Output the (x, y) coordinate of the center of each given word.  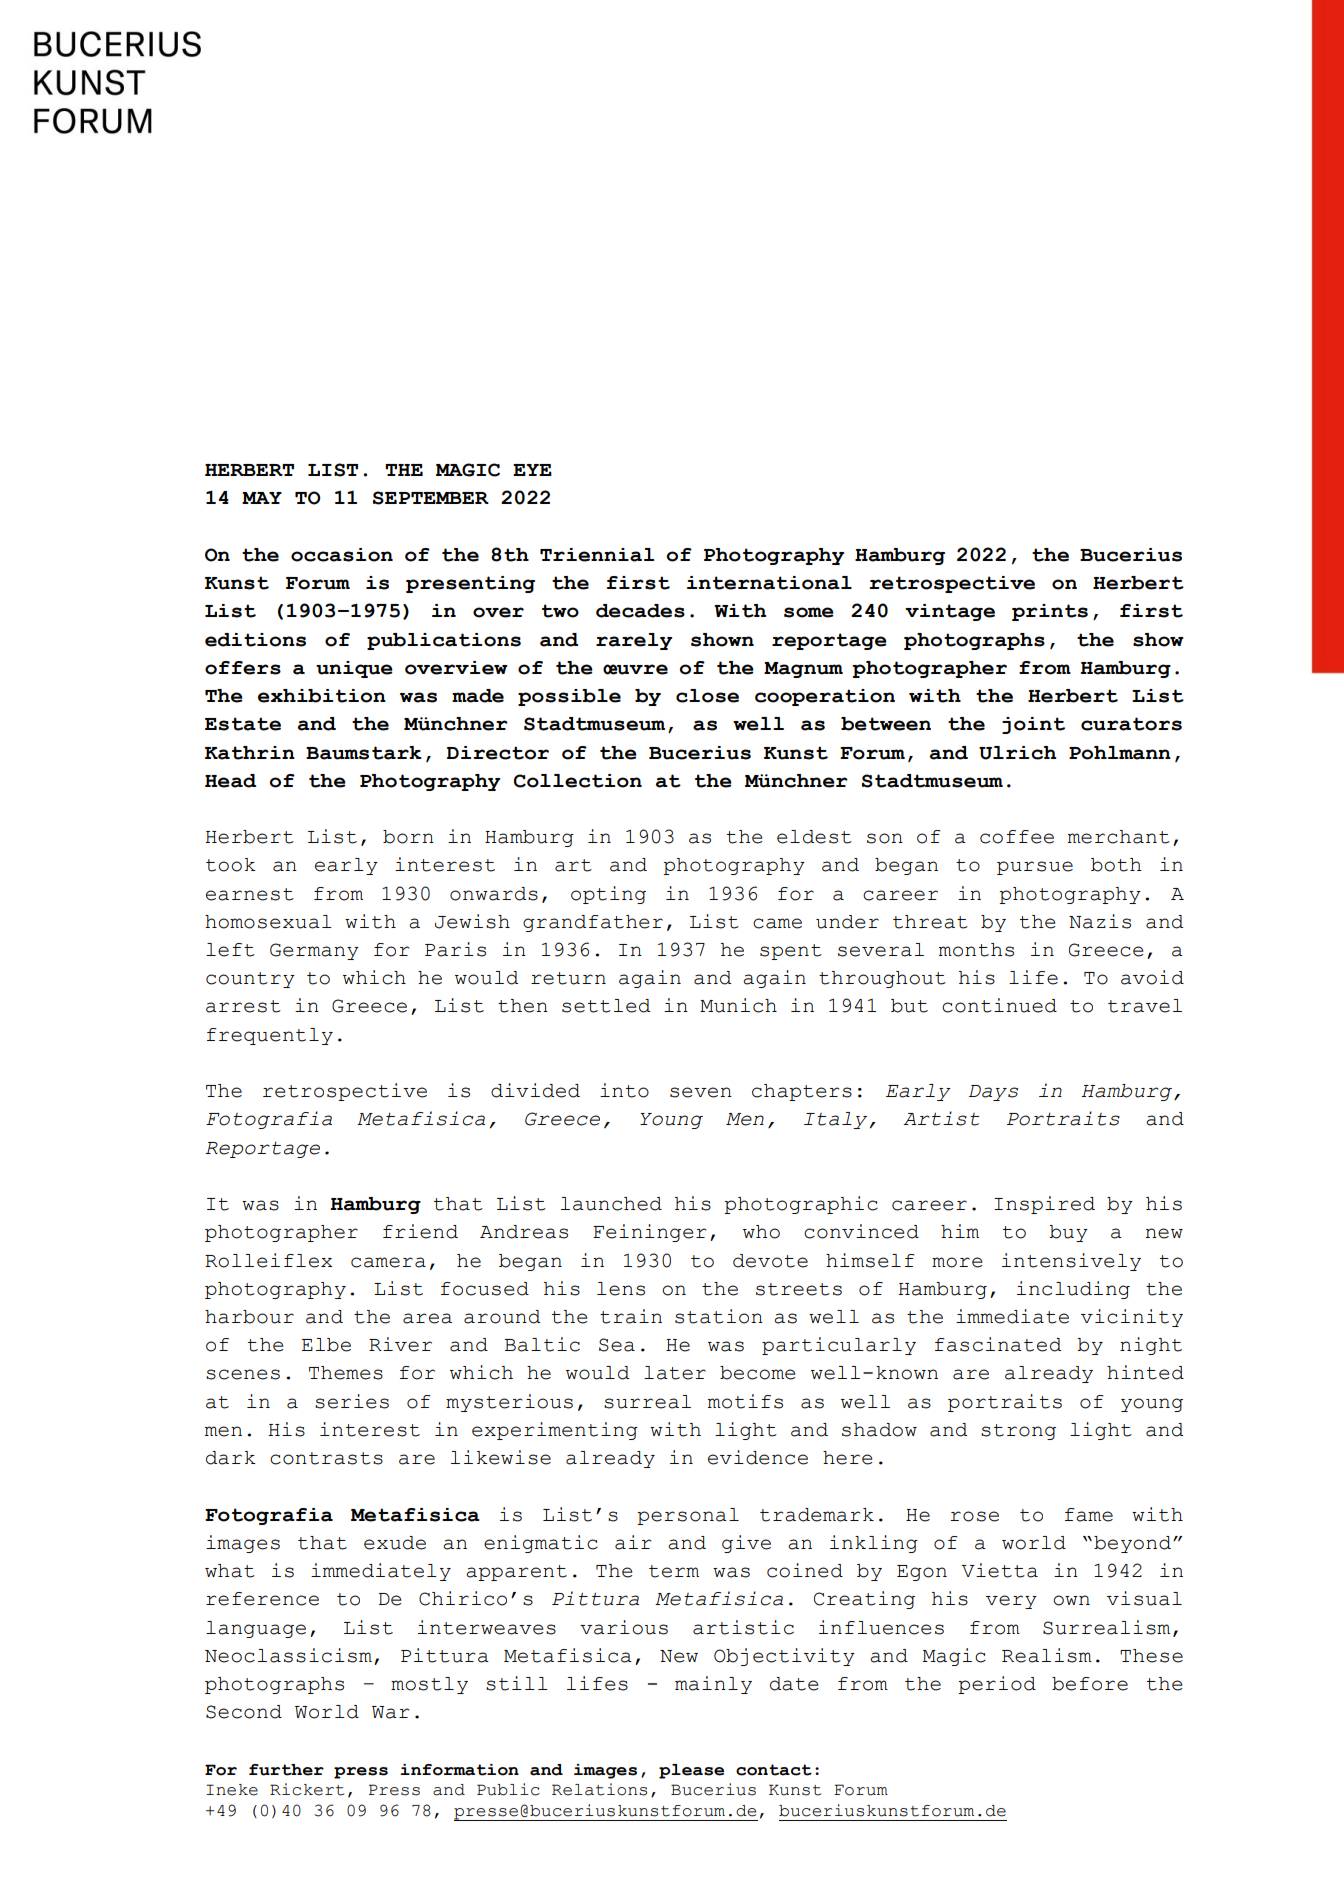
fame (1089, 1515)
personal (688, 1516)
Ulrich (1017, 753)
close (707, 696)
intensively (1071, 1262)
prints (1050, 612)
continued (999, 1005)
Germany (314, 951)
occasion (342, 555)
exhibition (322, 696)
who (761, 1232)
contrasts (326, 1458)
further (286, 1770)
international (769, 583)
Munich (738, 1005)
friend (420, 1231)
